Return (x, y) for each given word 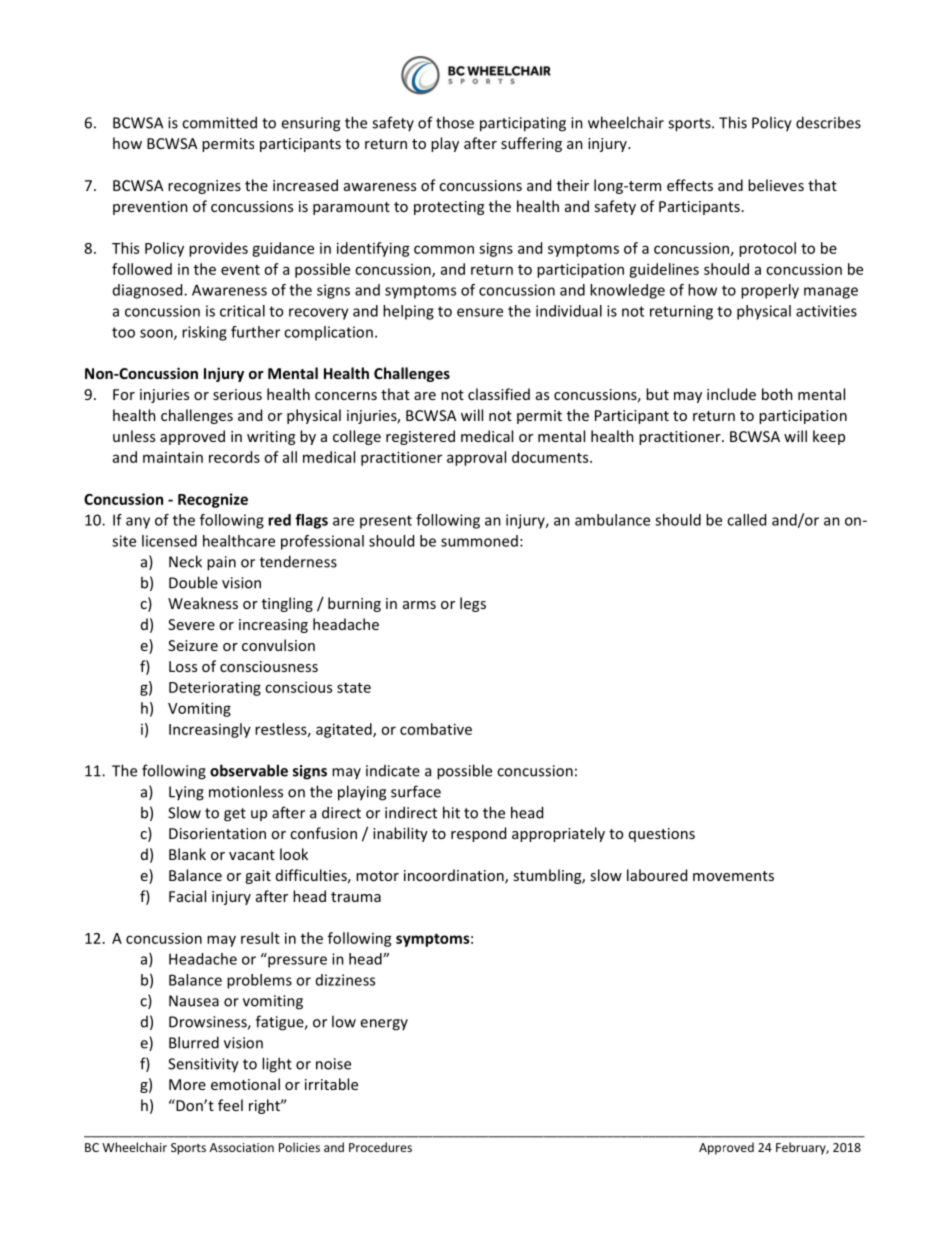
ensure (480, 312)
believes (776, 185)
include (731, 394)
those (455, 122)
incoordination (455, 876)
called (746, 520)
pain (221, 563)
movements (733, 876)
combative (436, 729)
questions (662, 835)
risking (204, 333)
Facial (187, 896)
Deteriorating (215, 688)
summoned (479, 541)
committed (219, 122)
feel (230, 1105)
